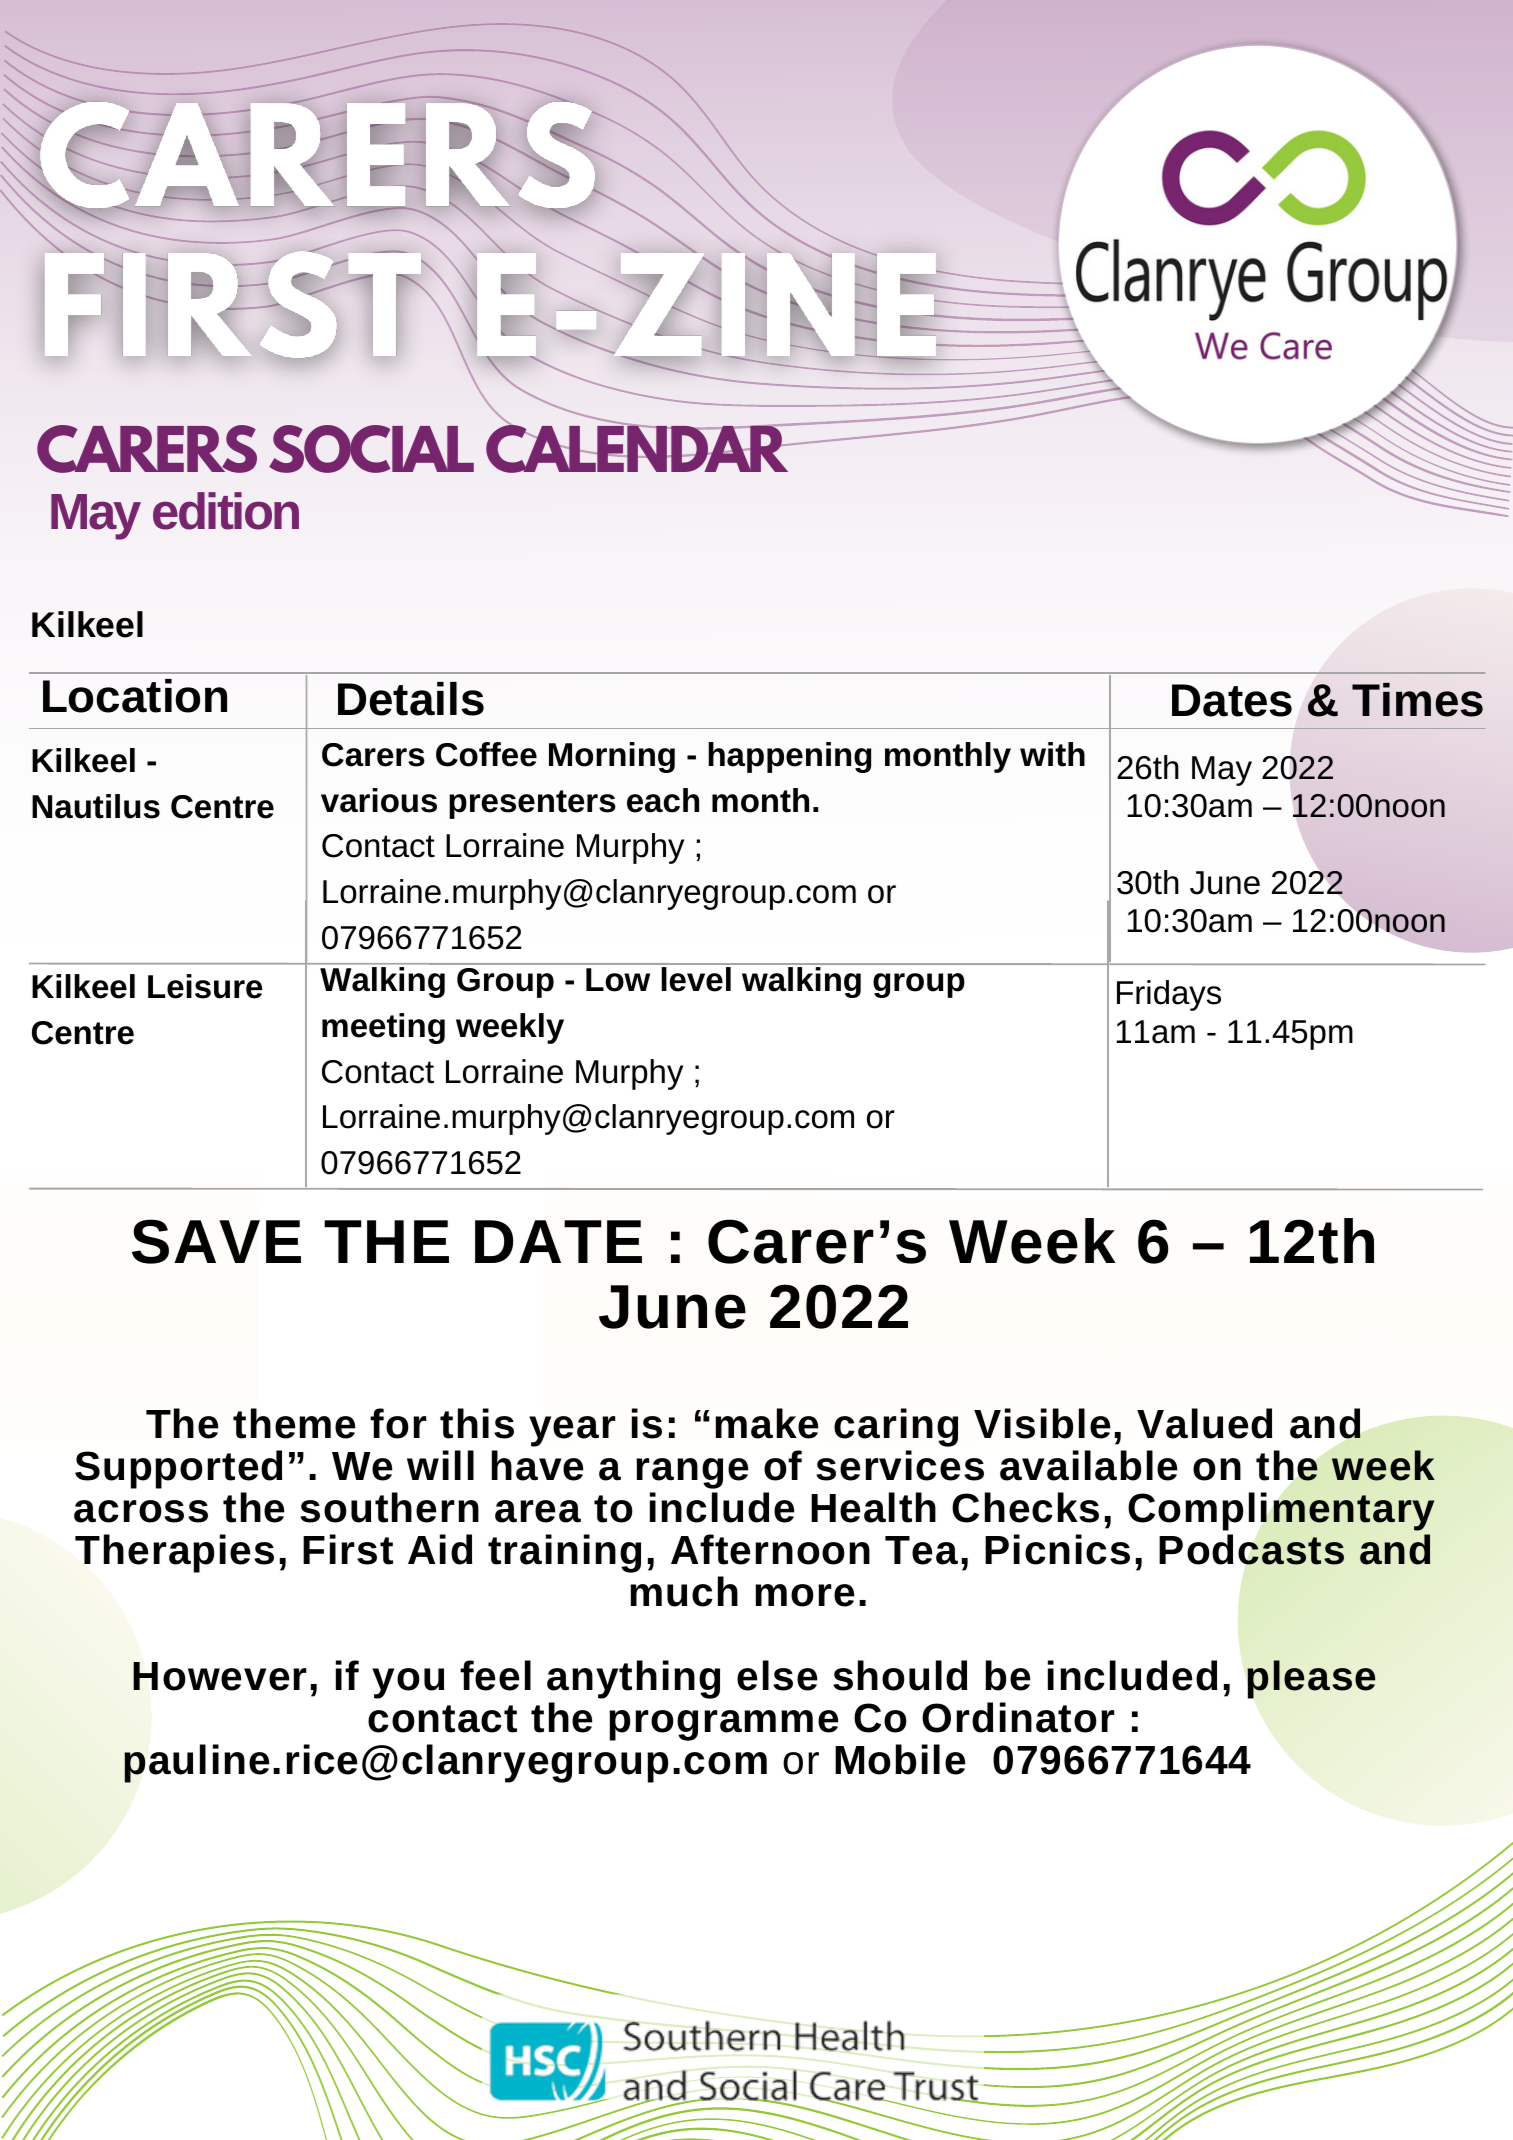 This image has height=2140, width=1513. What do you see at coordinates (216, 1241) in the image?
I see `SAVE` at bounding box center [216, 1241].
